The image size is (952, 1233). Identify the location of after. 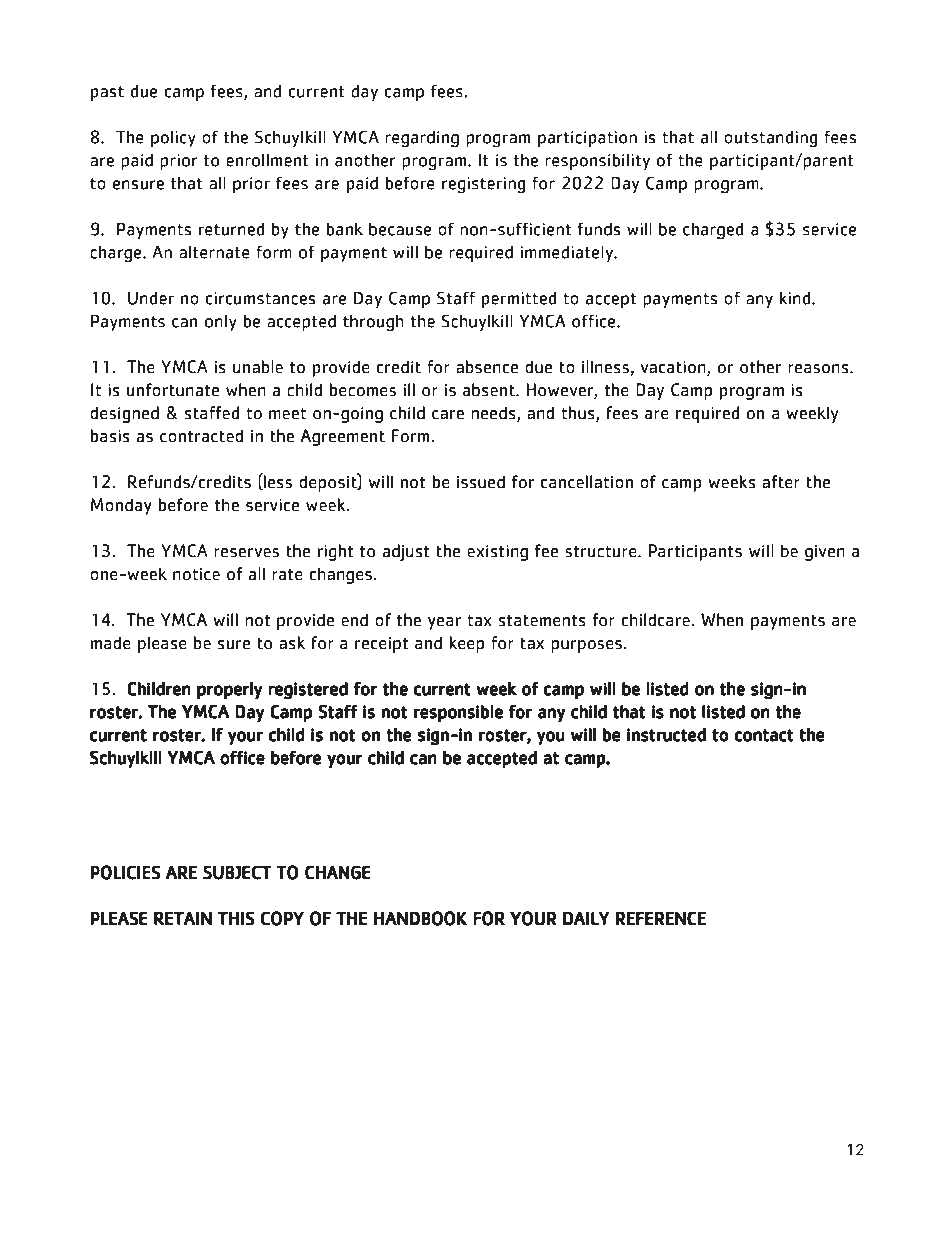
(781, 482).
